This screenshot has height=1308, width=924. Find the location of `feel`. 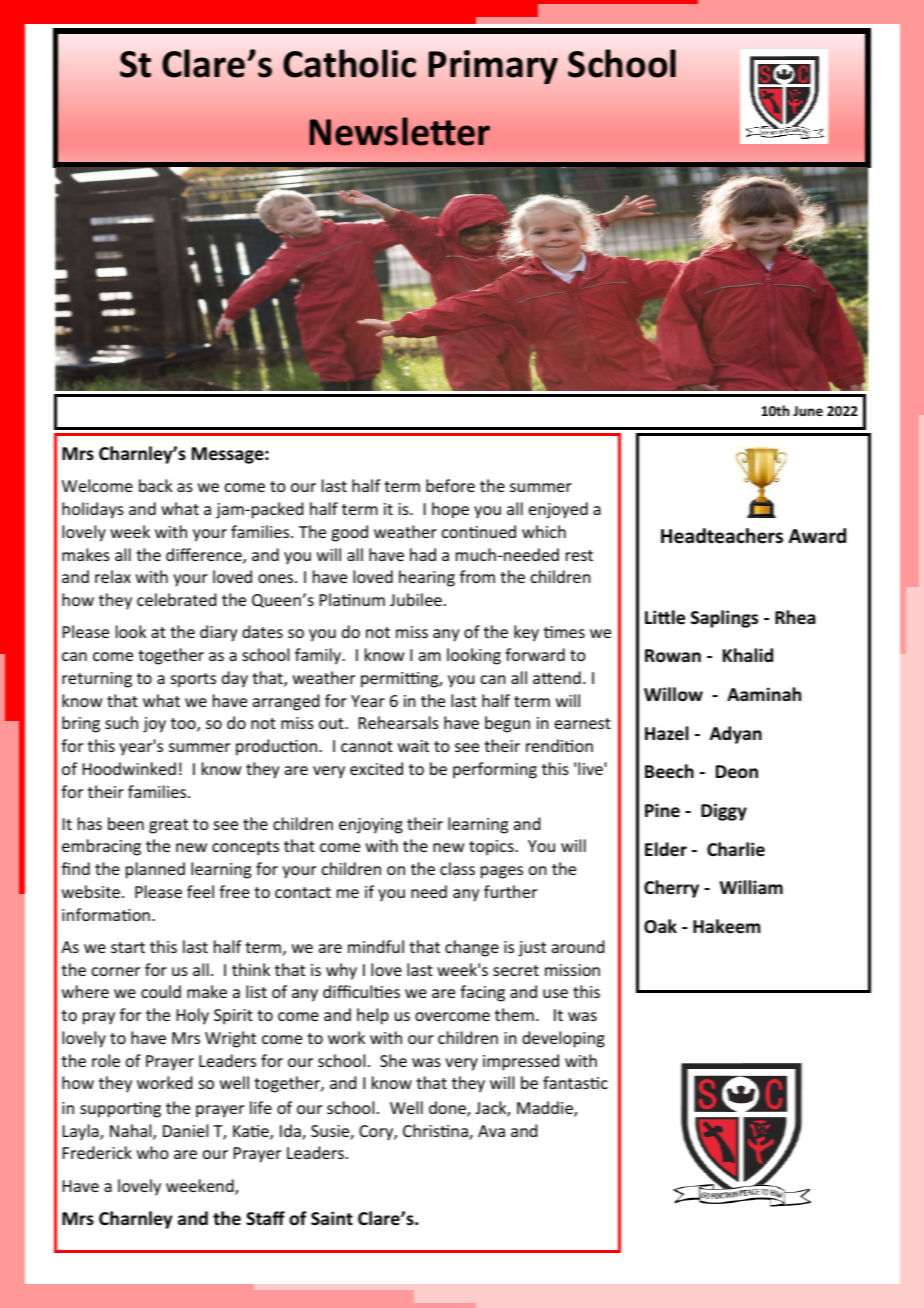

feel is located at coordinates (200, 891).
